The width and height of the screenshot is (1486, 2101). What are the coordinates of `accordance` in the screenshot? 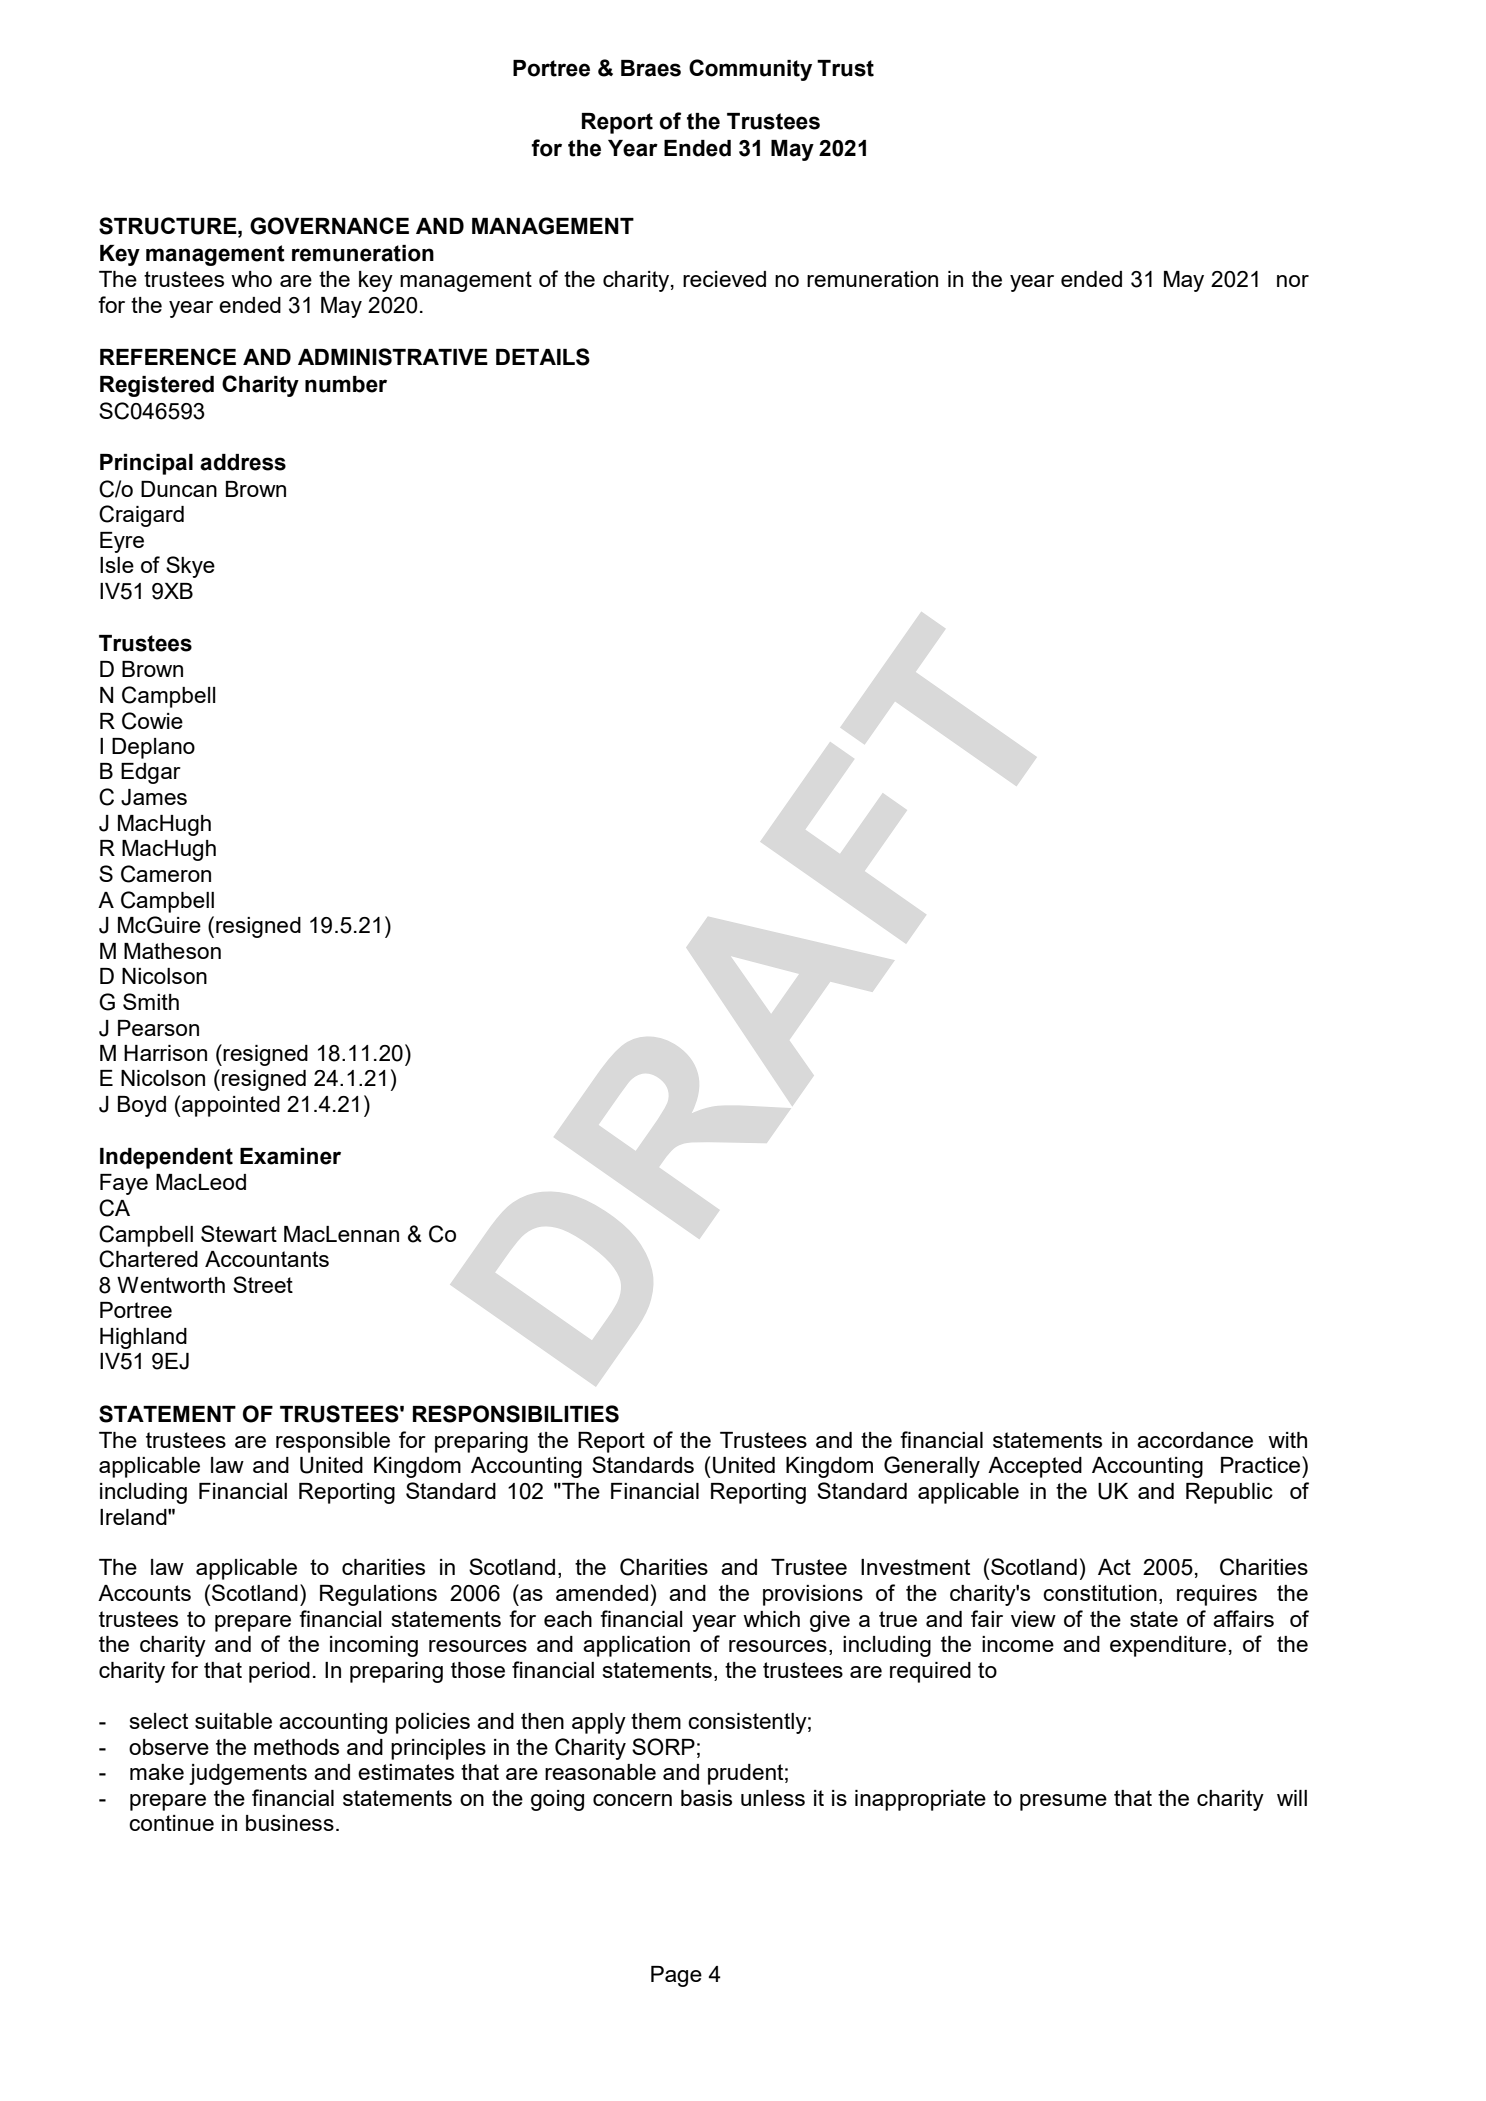 It's located at (1195, 1440).
